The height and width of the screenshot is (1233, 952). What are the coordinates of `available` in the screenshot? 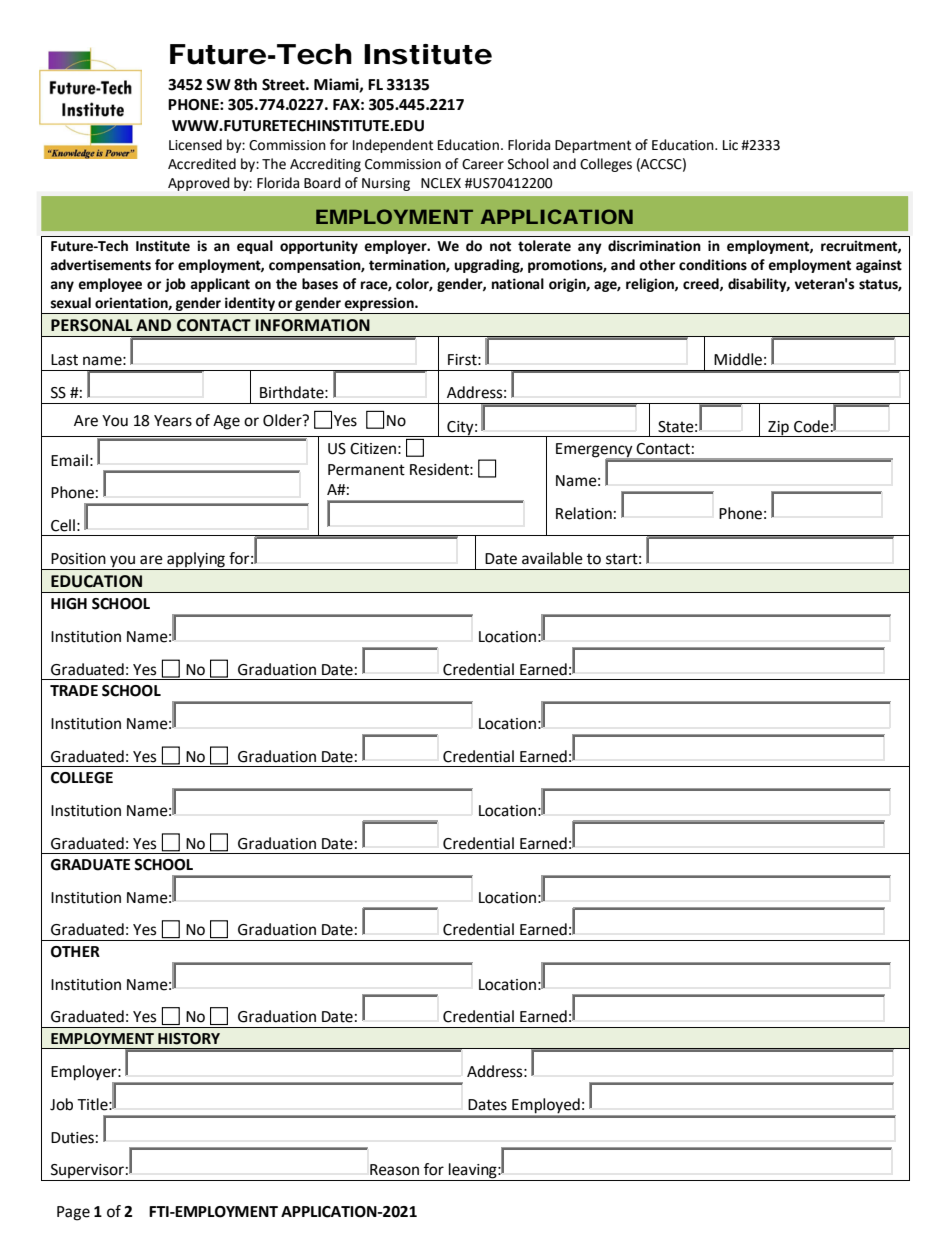 It's located at (552, 558).
